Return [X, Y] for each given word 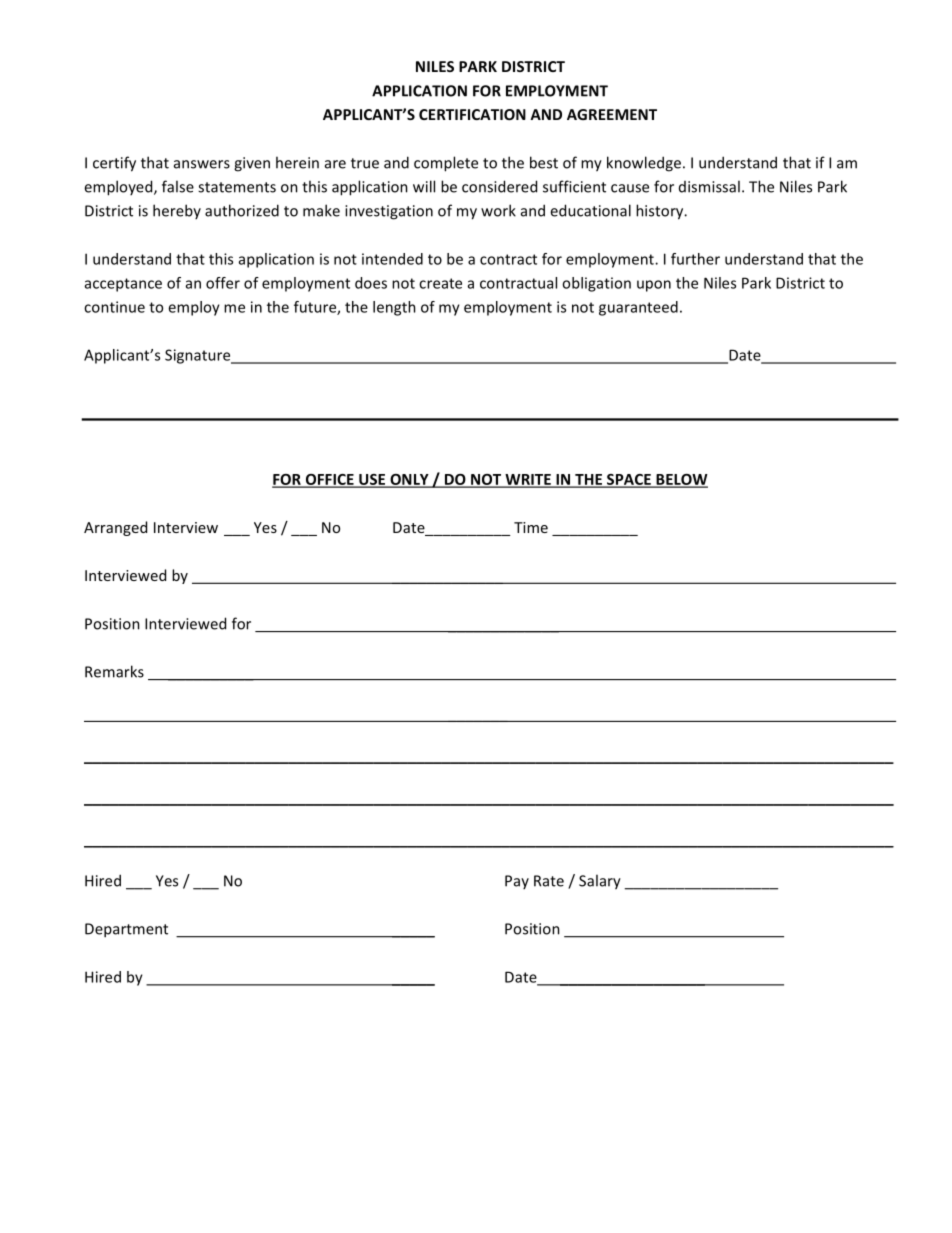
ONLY [409, 480]
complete [446, 164]
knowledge [644, 164]
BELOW [681, 480]
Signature [199, 356]
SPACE [629, 480]
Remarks [114, 671]
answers [202, 164]
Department [126, 930]
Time [531, 527]
